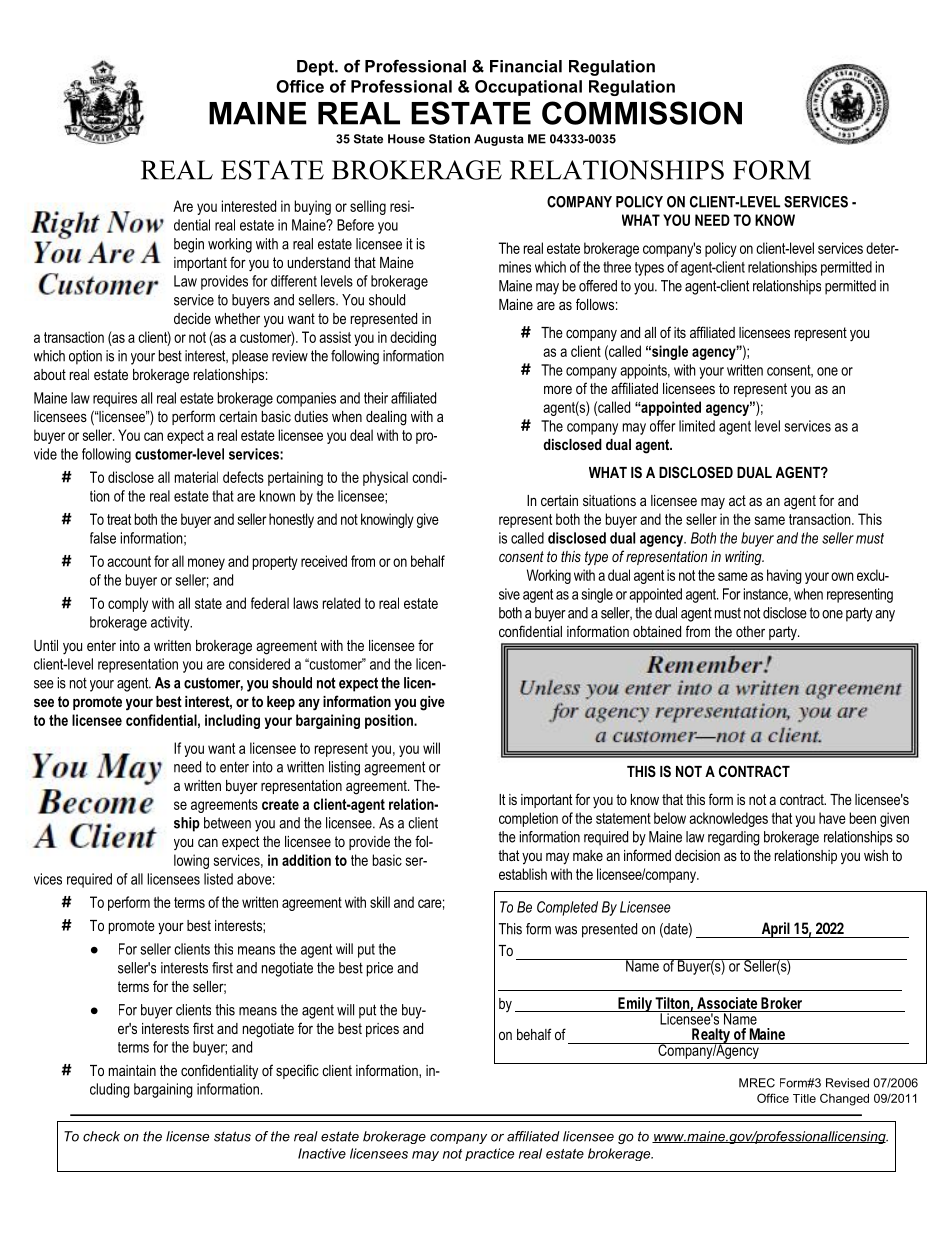 The width and height of the page is (952, 1233). Describe the element at coordinates (489, 1154) in the page. I see `practice` at that location.
